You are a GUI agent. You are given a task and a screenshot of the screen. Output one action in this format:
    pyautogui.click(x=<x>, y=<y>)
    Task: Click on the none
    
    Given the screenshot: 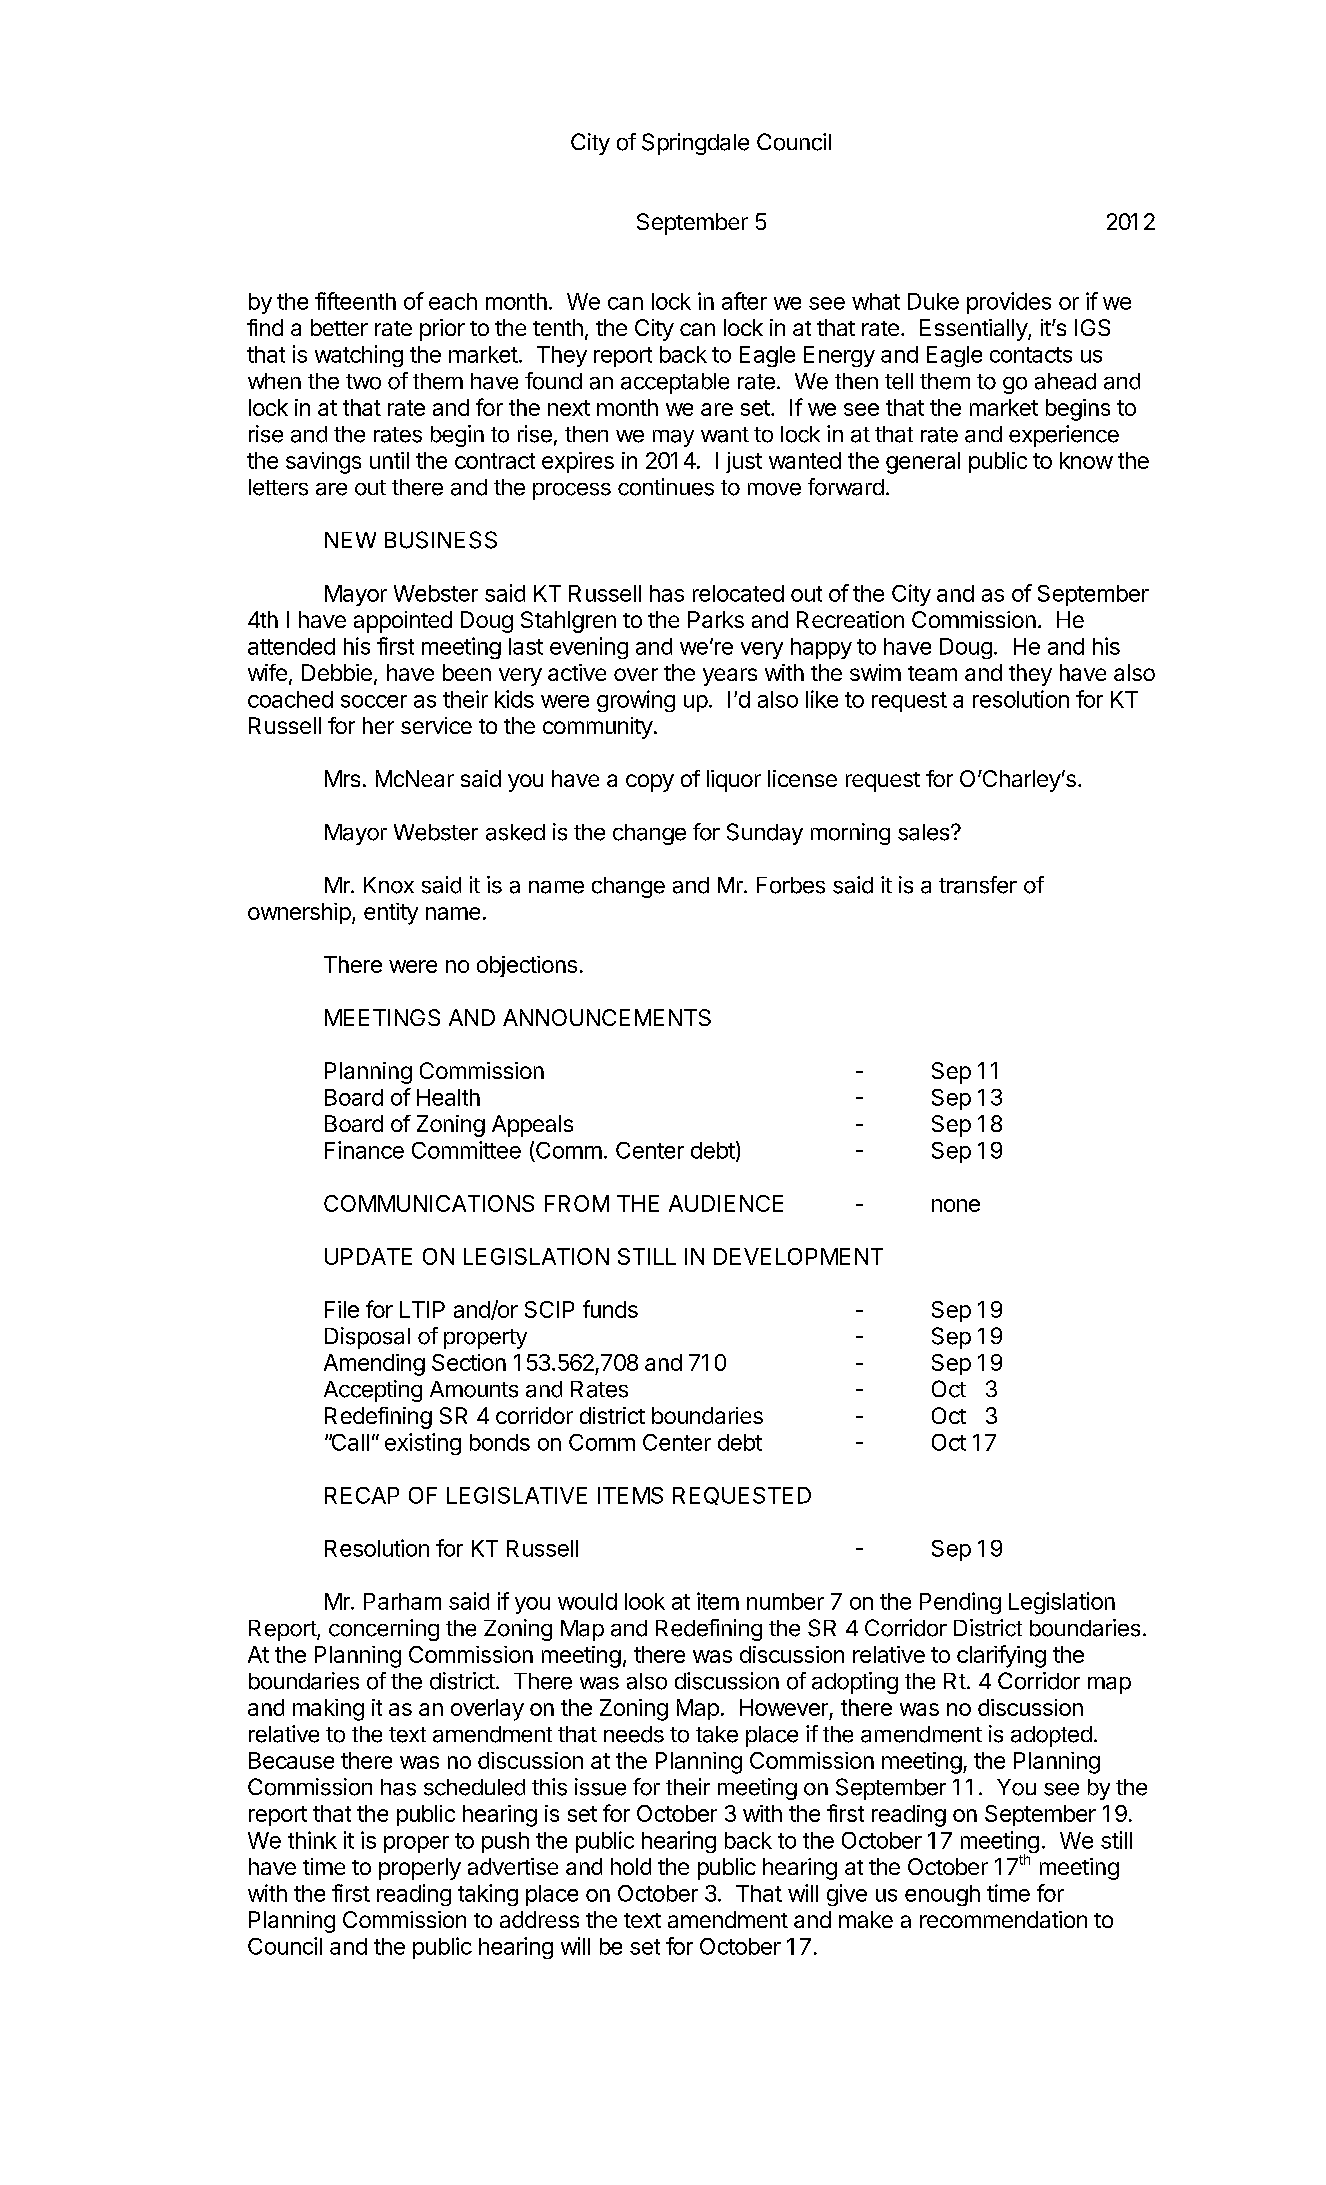 What is the action you would take?
    pyautogui.click(x=956, y=1205)
